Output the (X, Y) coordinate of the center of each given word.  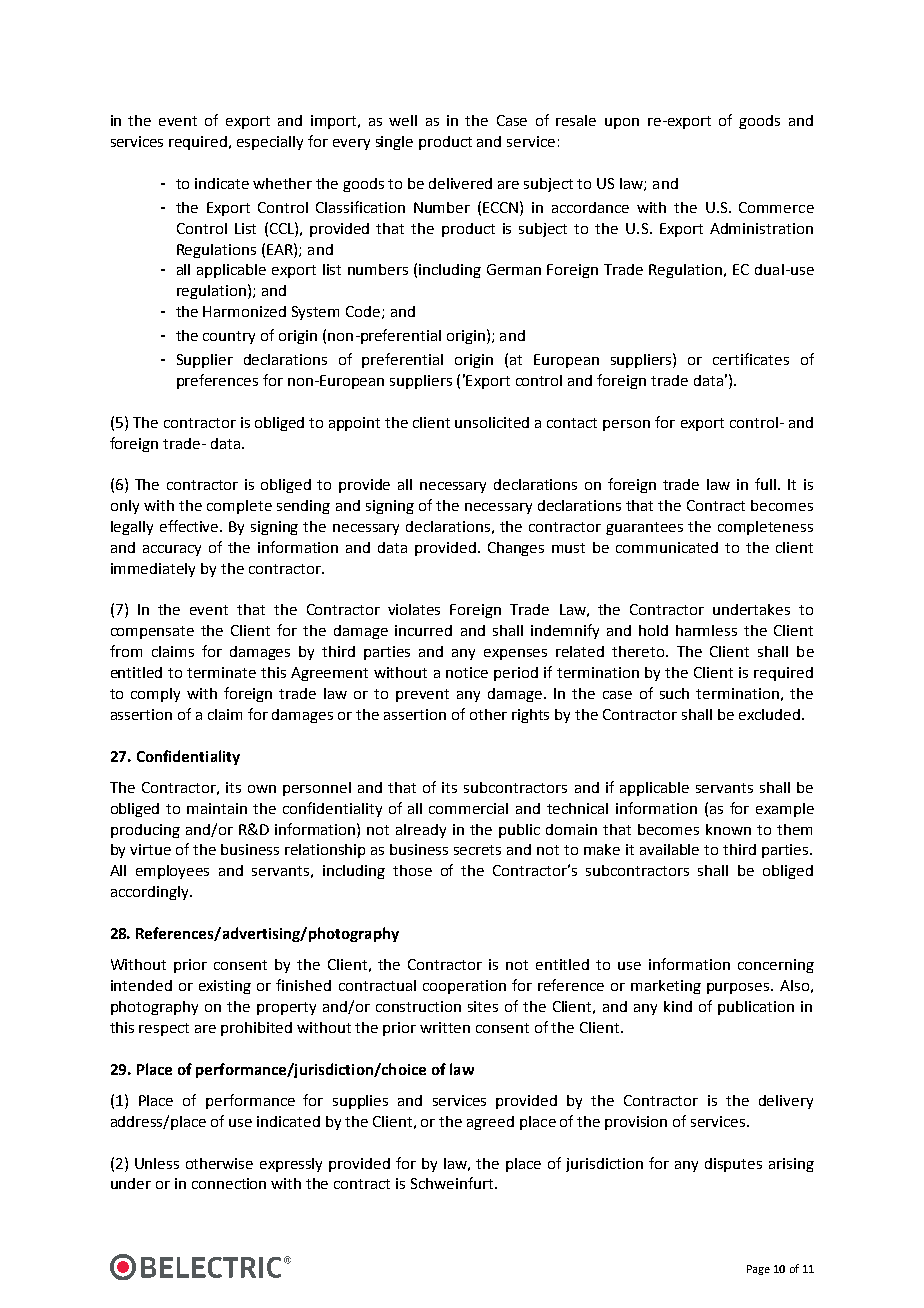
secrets (477, 850)
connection (229, 1183)
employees (172, 872)
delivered (460, 183)
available (669, 849)
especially (270, 143)
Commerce (776, 207)
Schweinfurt (452, 1183)
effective (190, 526)
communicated (667, 547)
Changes (516, 549)
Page (758, 1270)
